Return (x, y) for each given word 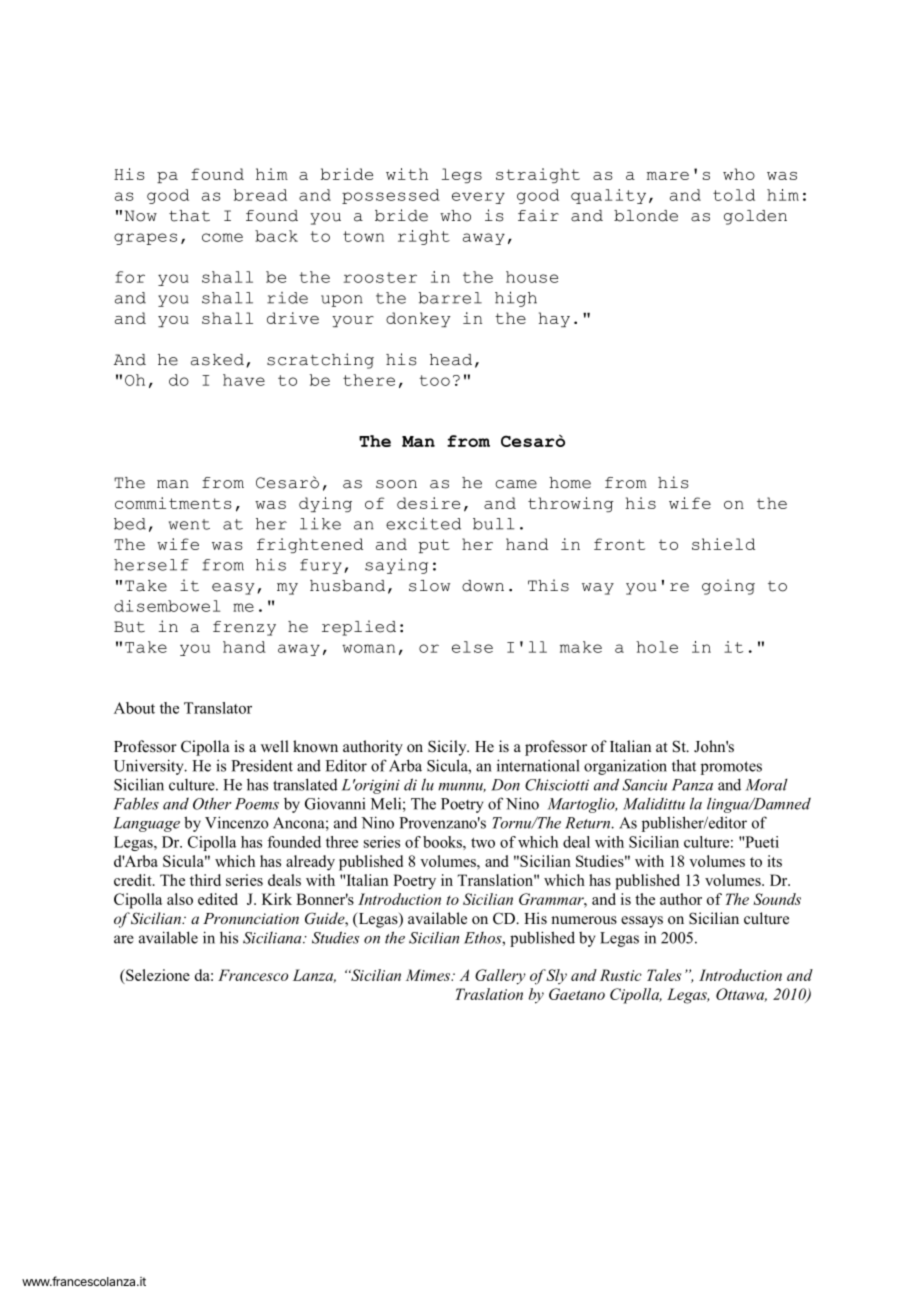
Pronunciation (251, 918)
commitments (173, 503)
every (478, 198)
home (570, 483)
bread (260, 195)
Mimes (429, 975)
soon (396, 484)
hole (657, 647)
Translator (218, 708)
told (734, 195)
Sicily (448, 748)
